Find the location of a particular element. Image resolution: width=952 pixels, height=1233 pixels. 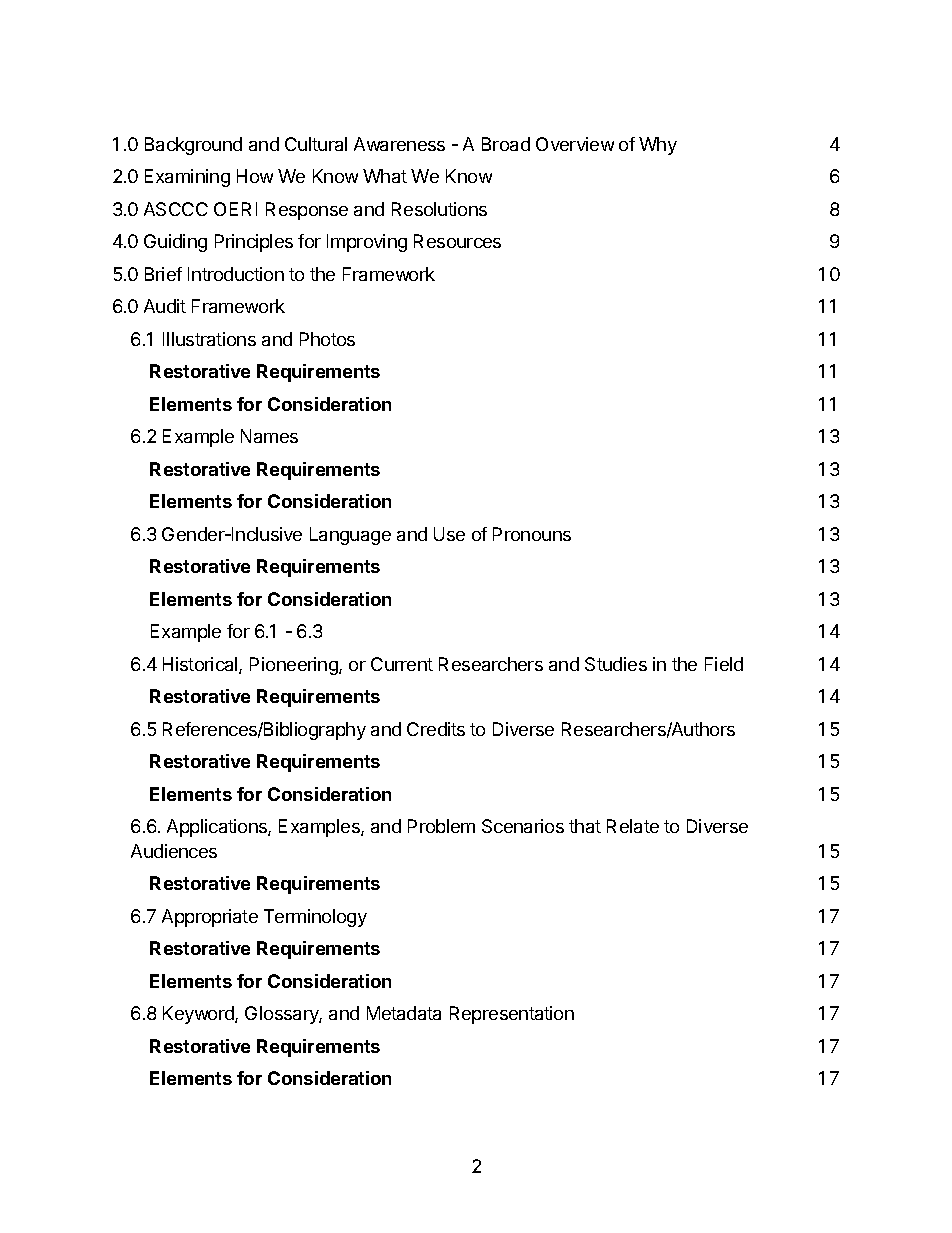

Why is located at coordinates (658, 146).
